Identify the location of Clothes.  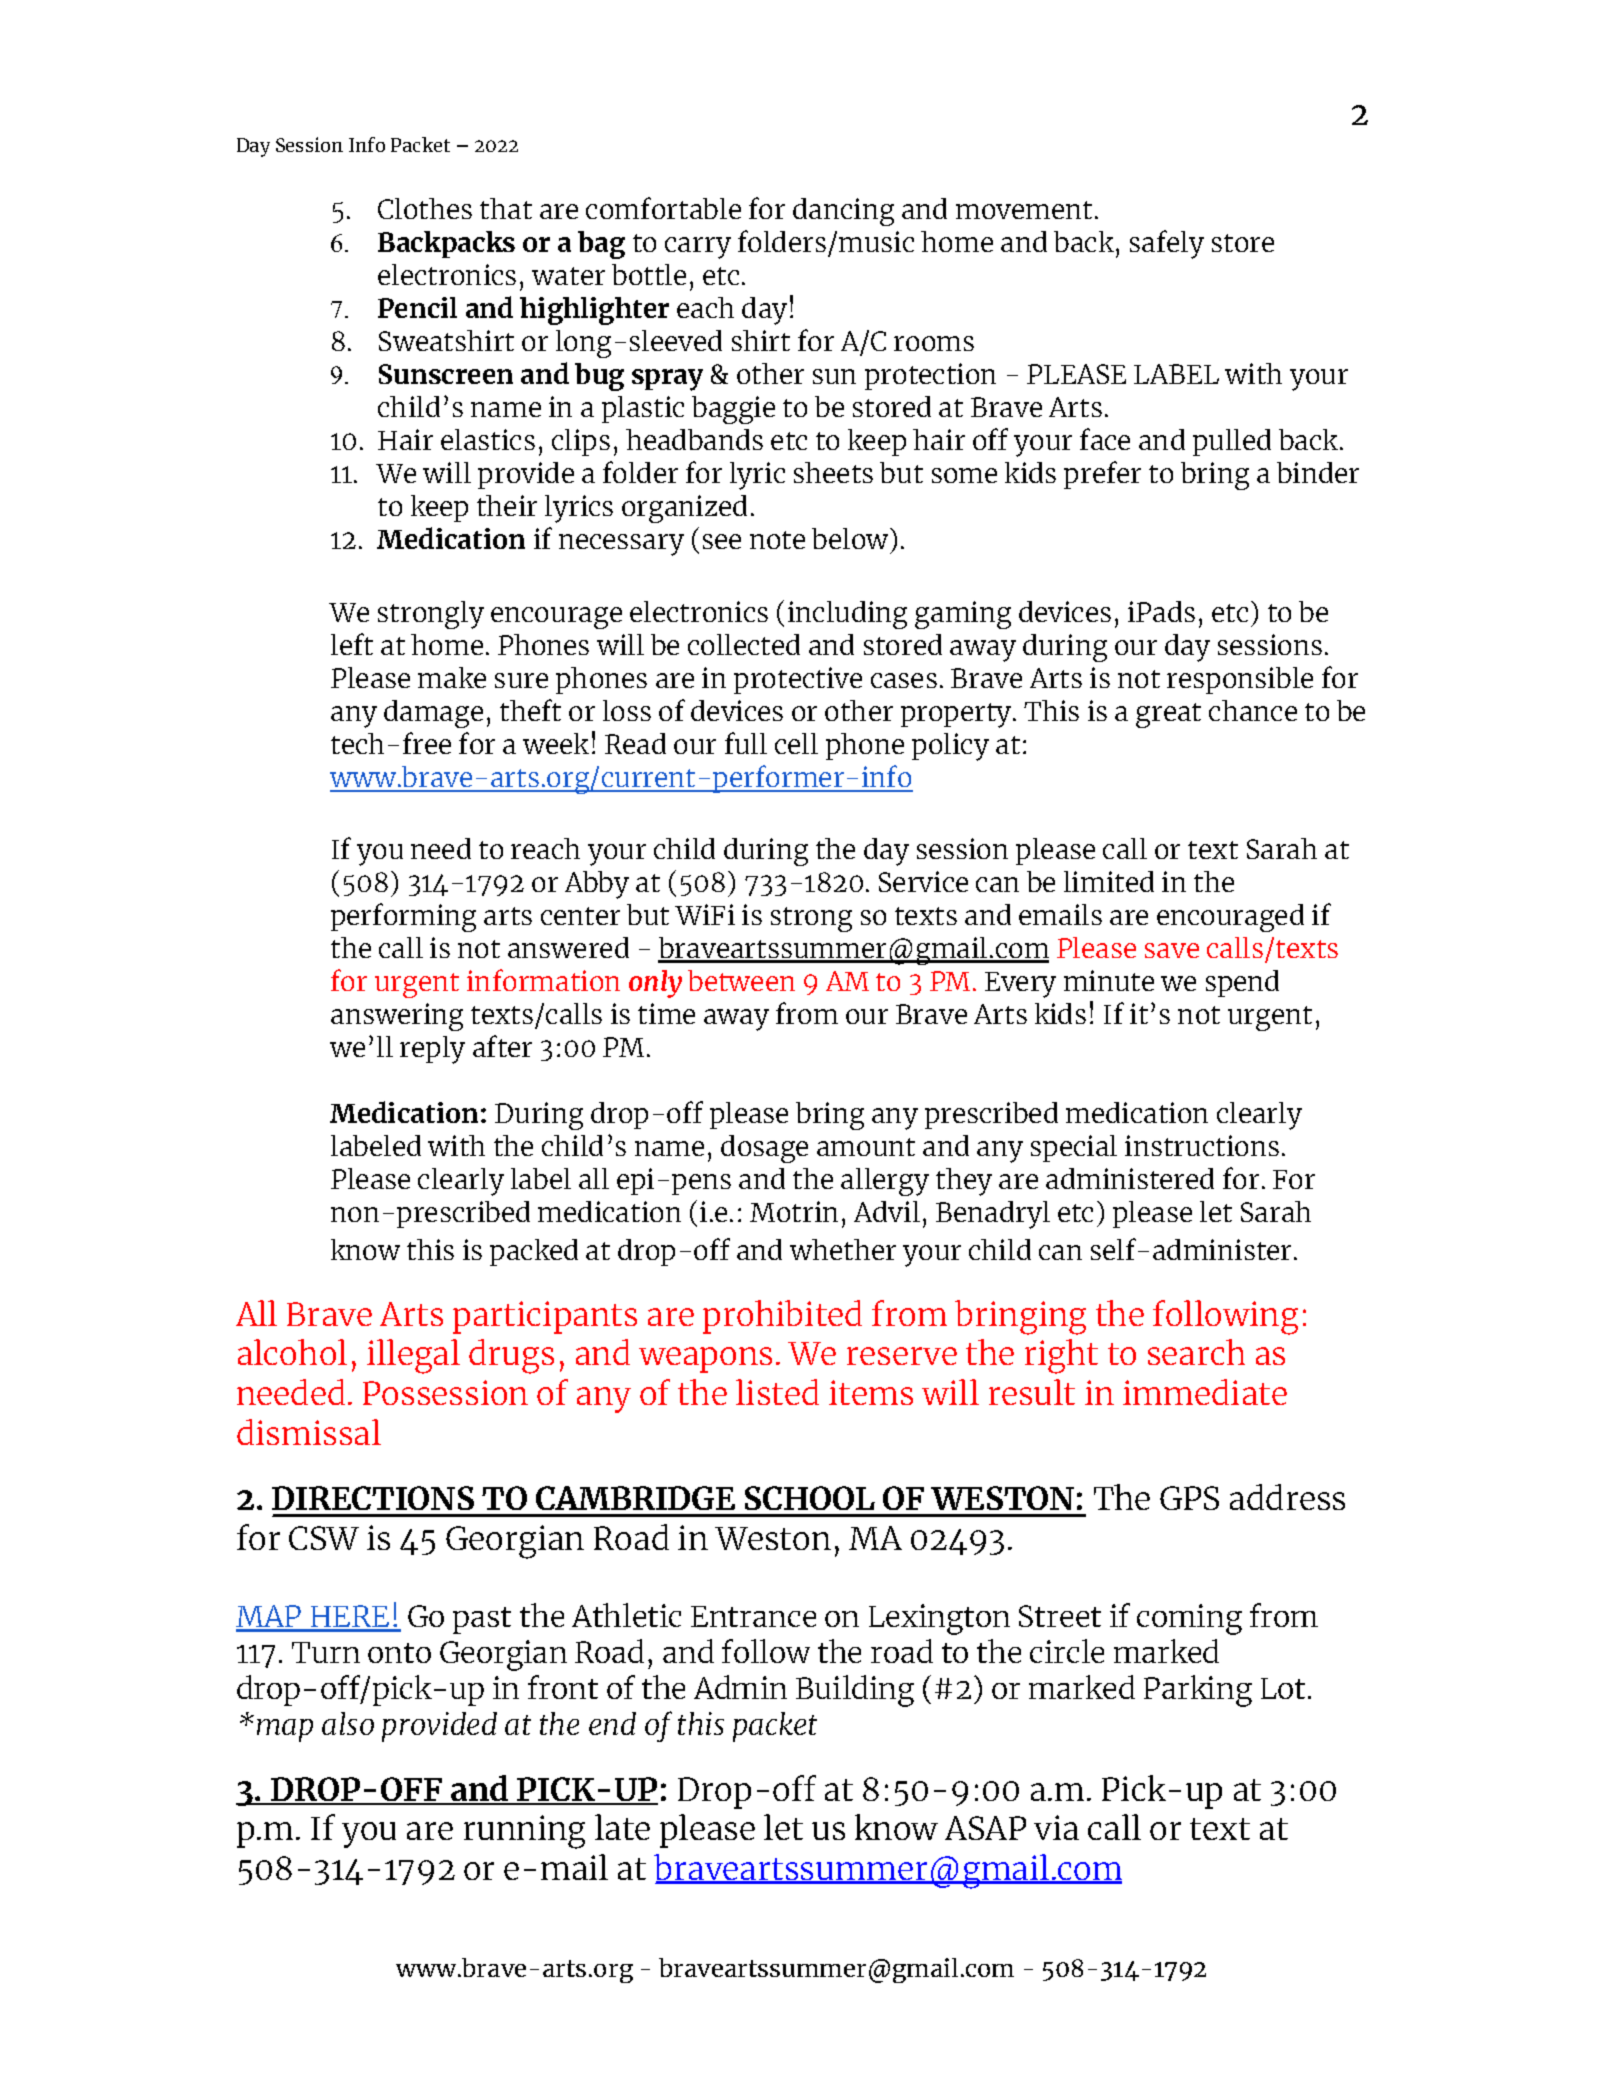
(425, 208).
